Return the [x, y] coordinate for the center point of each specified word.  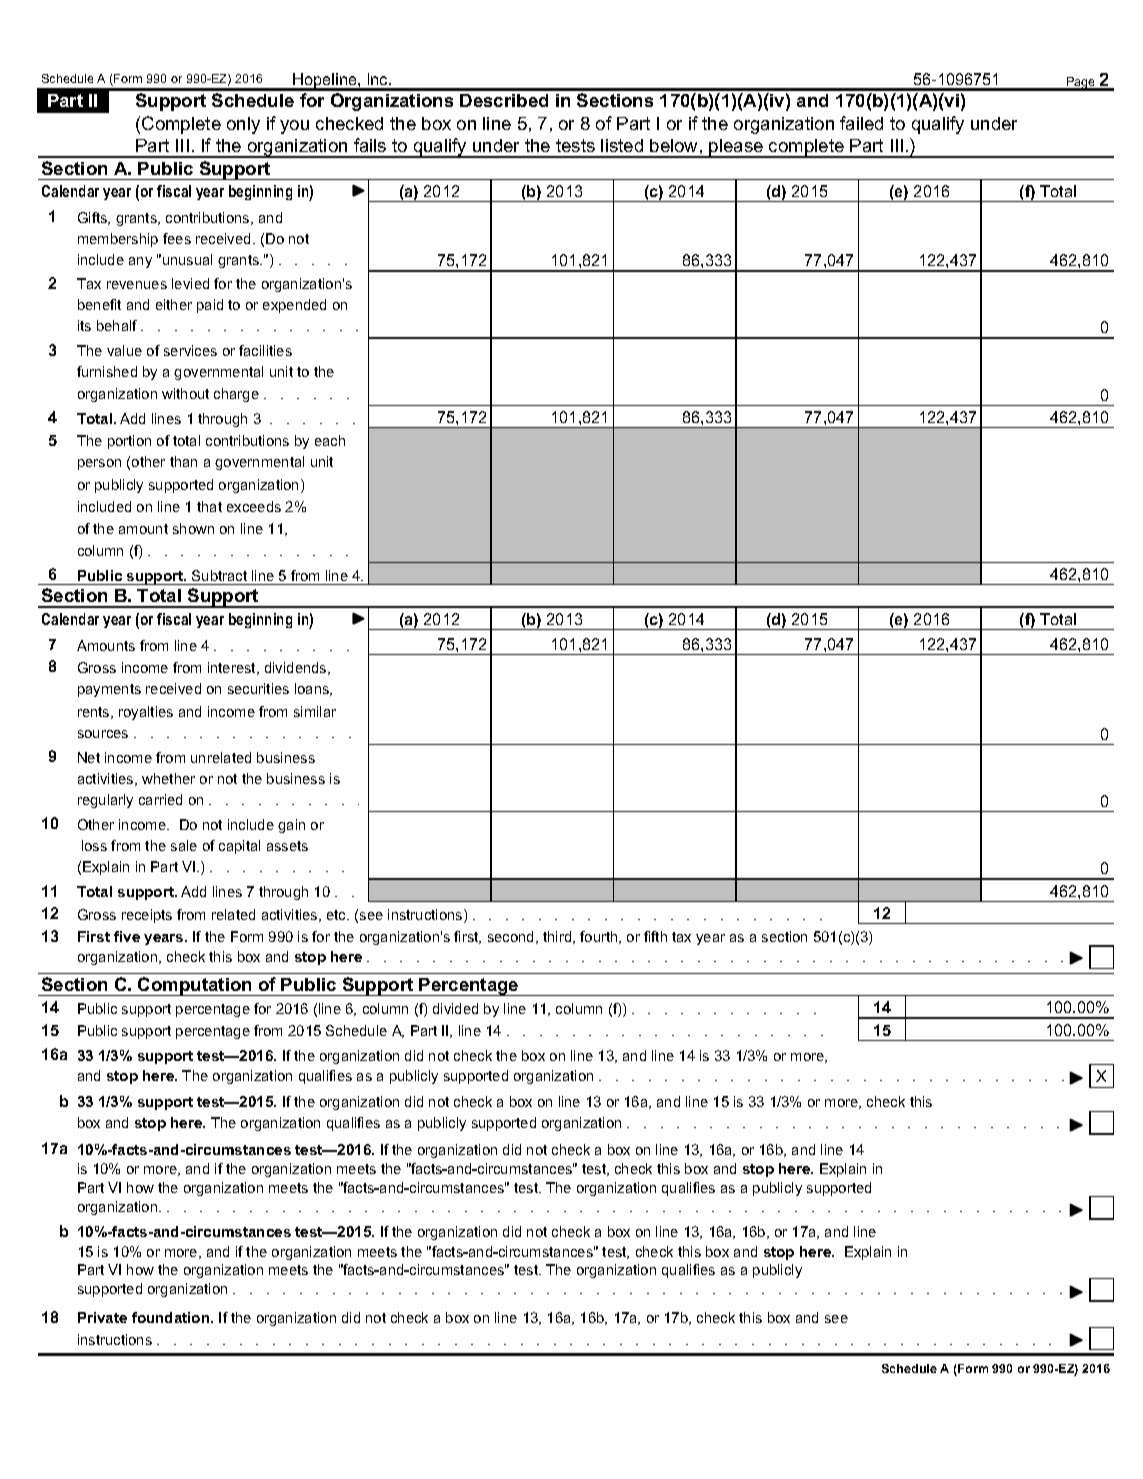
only [243, 125]
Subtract [219, 575]
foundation [172, 1317]
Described [504, 100]
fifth [655, 936]
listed [622, 145]
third [558, 937]
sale [184, 845]
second [512, 937]
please [737, 148]
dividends [297, 668]
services [190, 350]
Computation [195, 986]
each [330, 440]
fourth [600, 937]
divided [455, 1008]
